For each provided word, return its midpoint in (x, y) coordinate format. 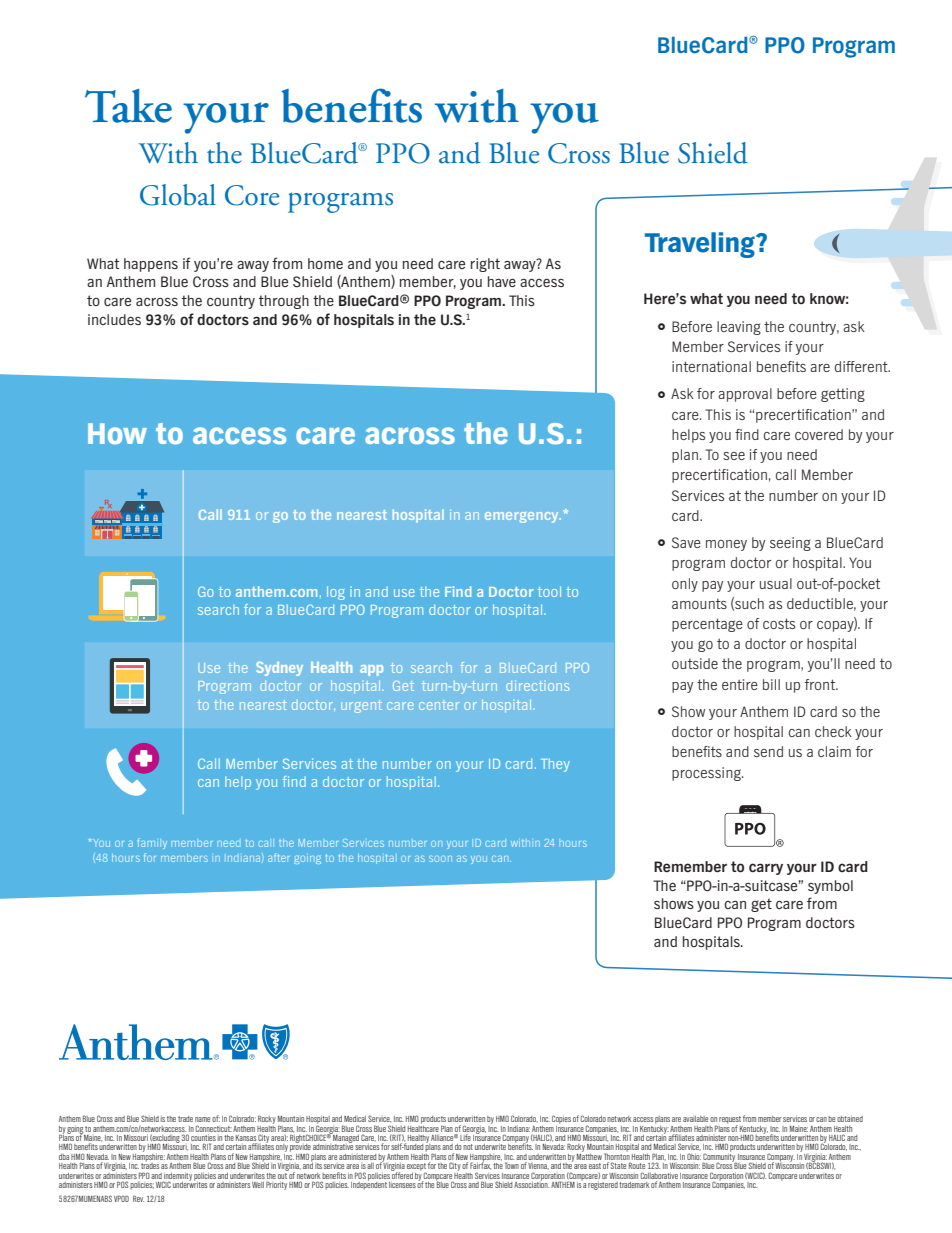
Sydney (279, 669)
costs (779, 623)
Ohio (694, 1156)
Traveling (701, 245)
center (439, 705)
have (502, 281)
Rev (138, 1198)
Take (128, 106)
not (468, 1147)
